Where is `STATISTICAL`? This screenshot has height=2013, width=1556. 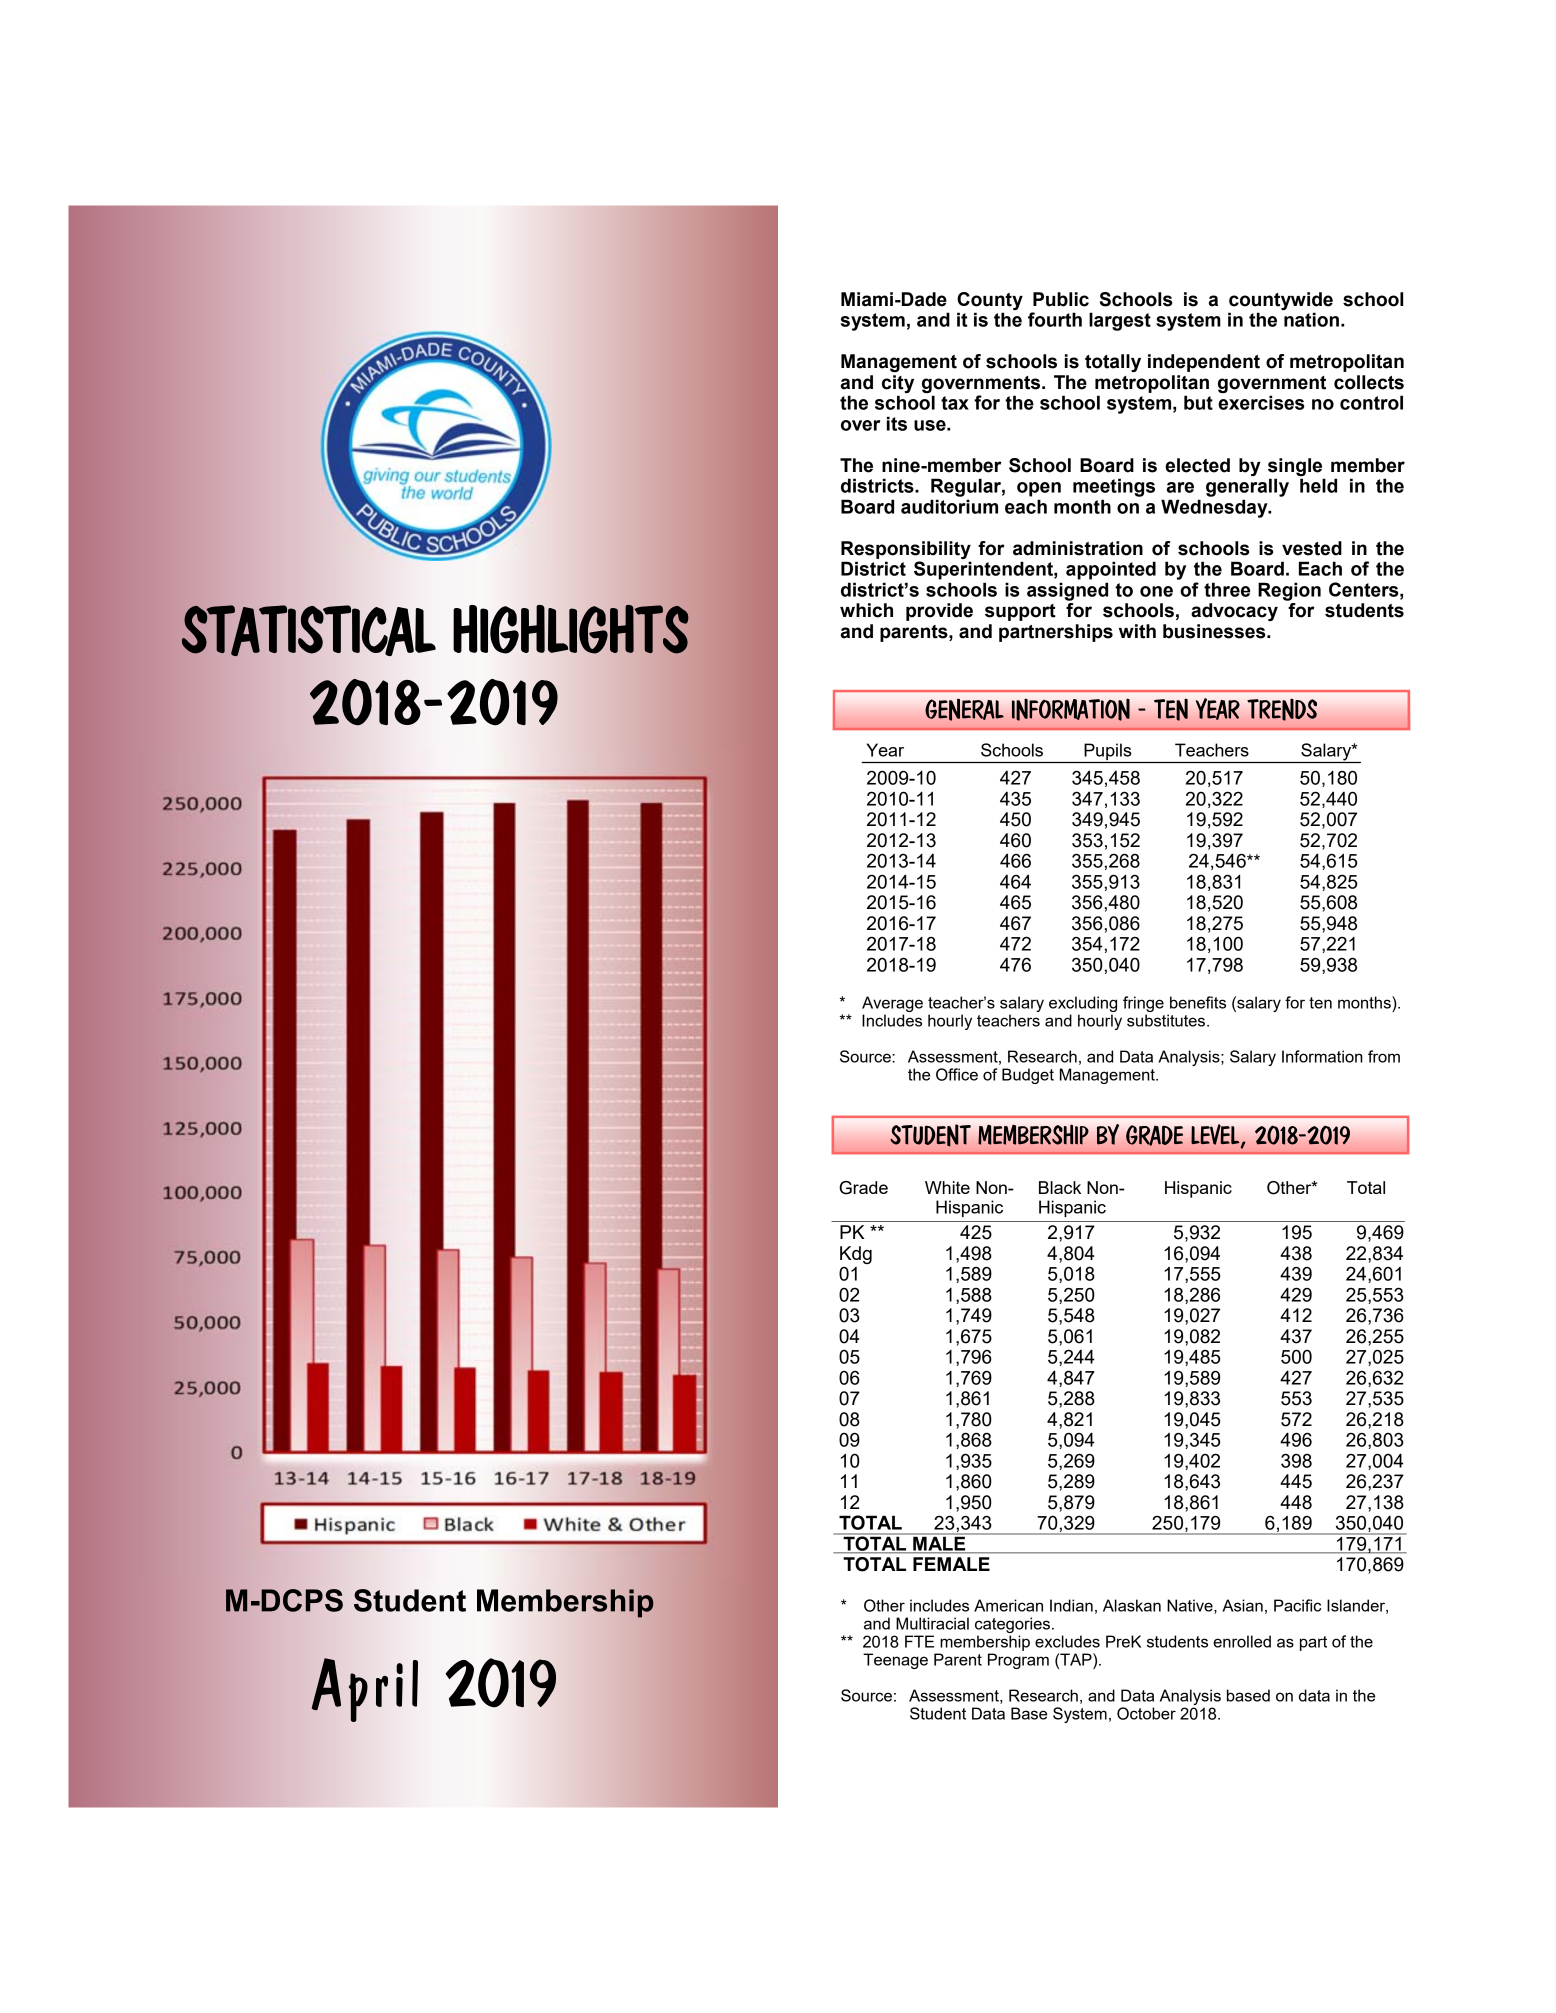 STATISTICAL is located at coordinates (308, 631).
